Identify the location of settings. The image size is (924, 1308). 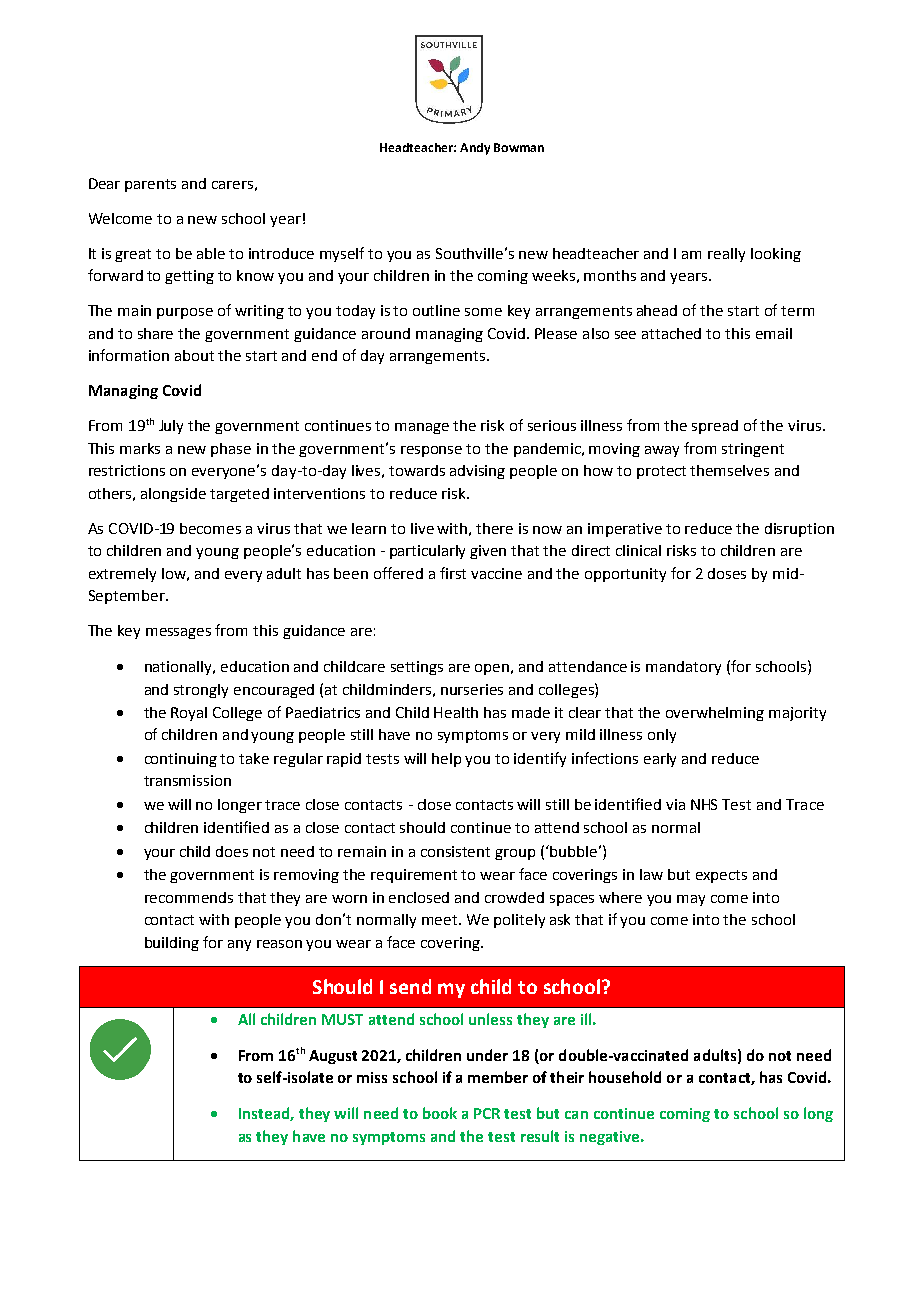
(417, 668).
